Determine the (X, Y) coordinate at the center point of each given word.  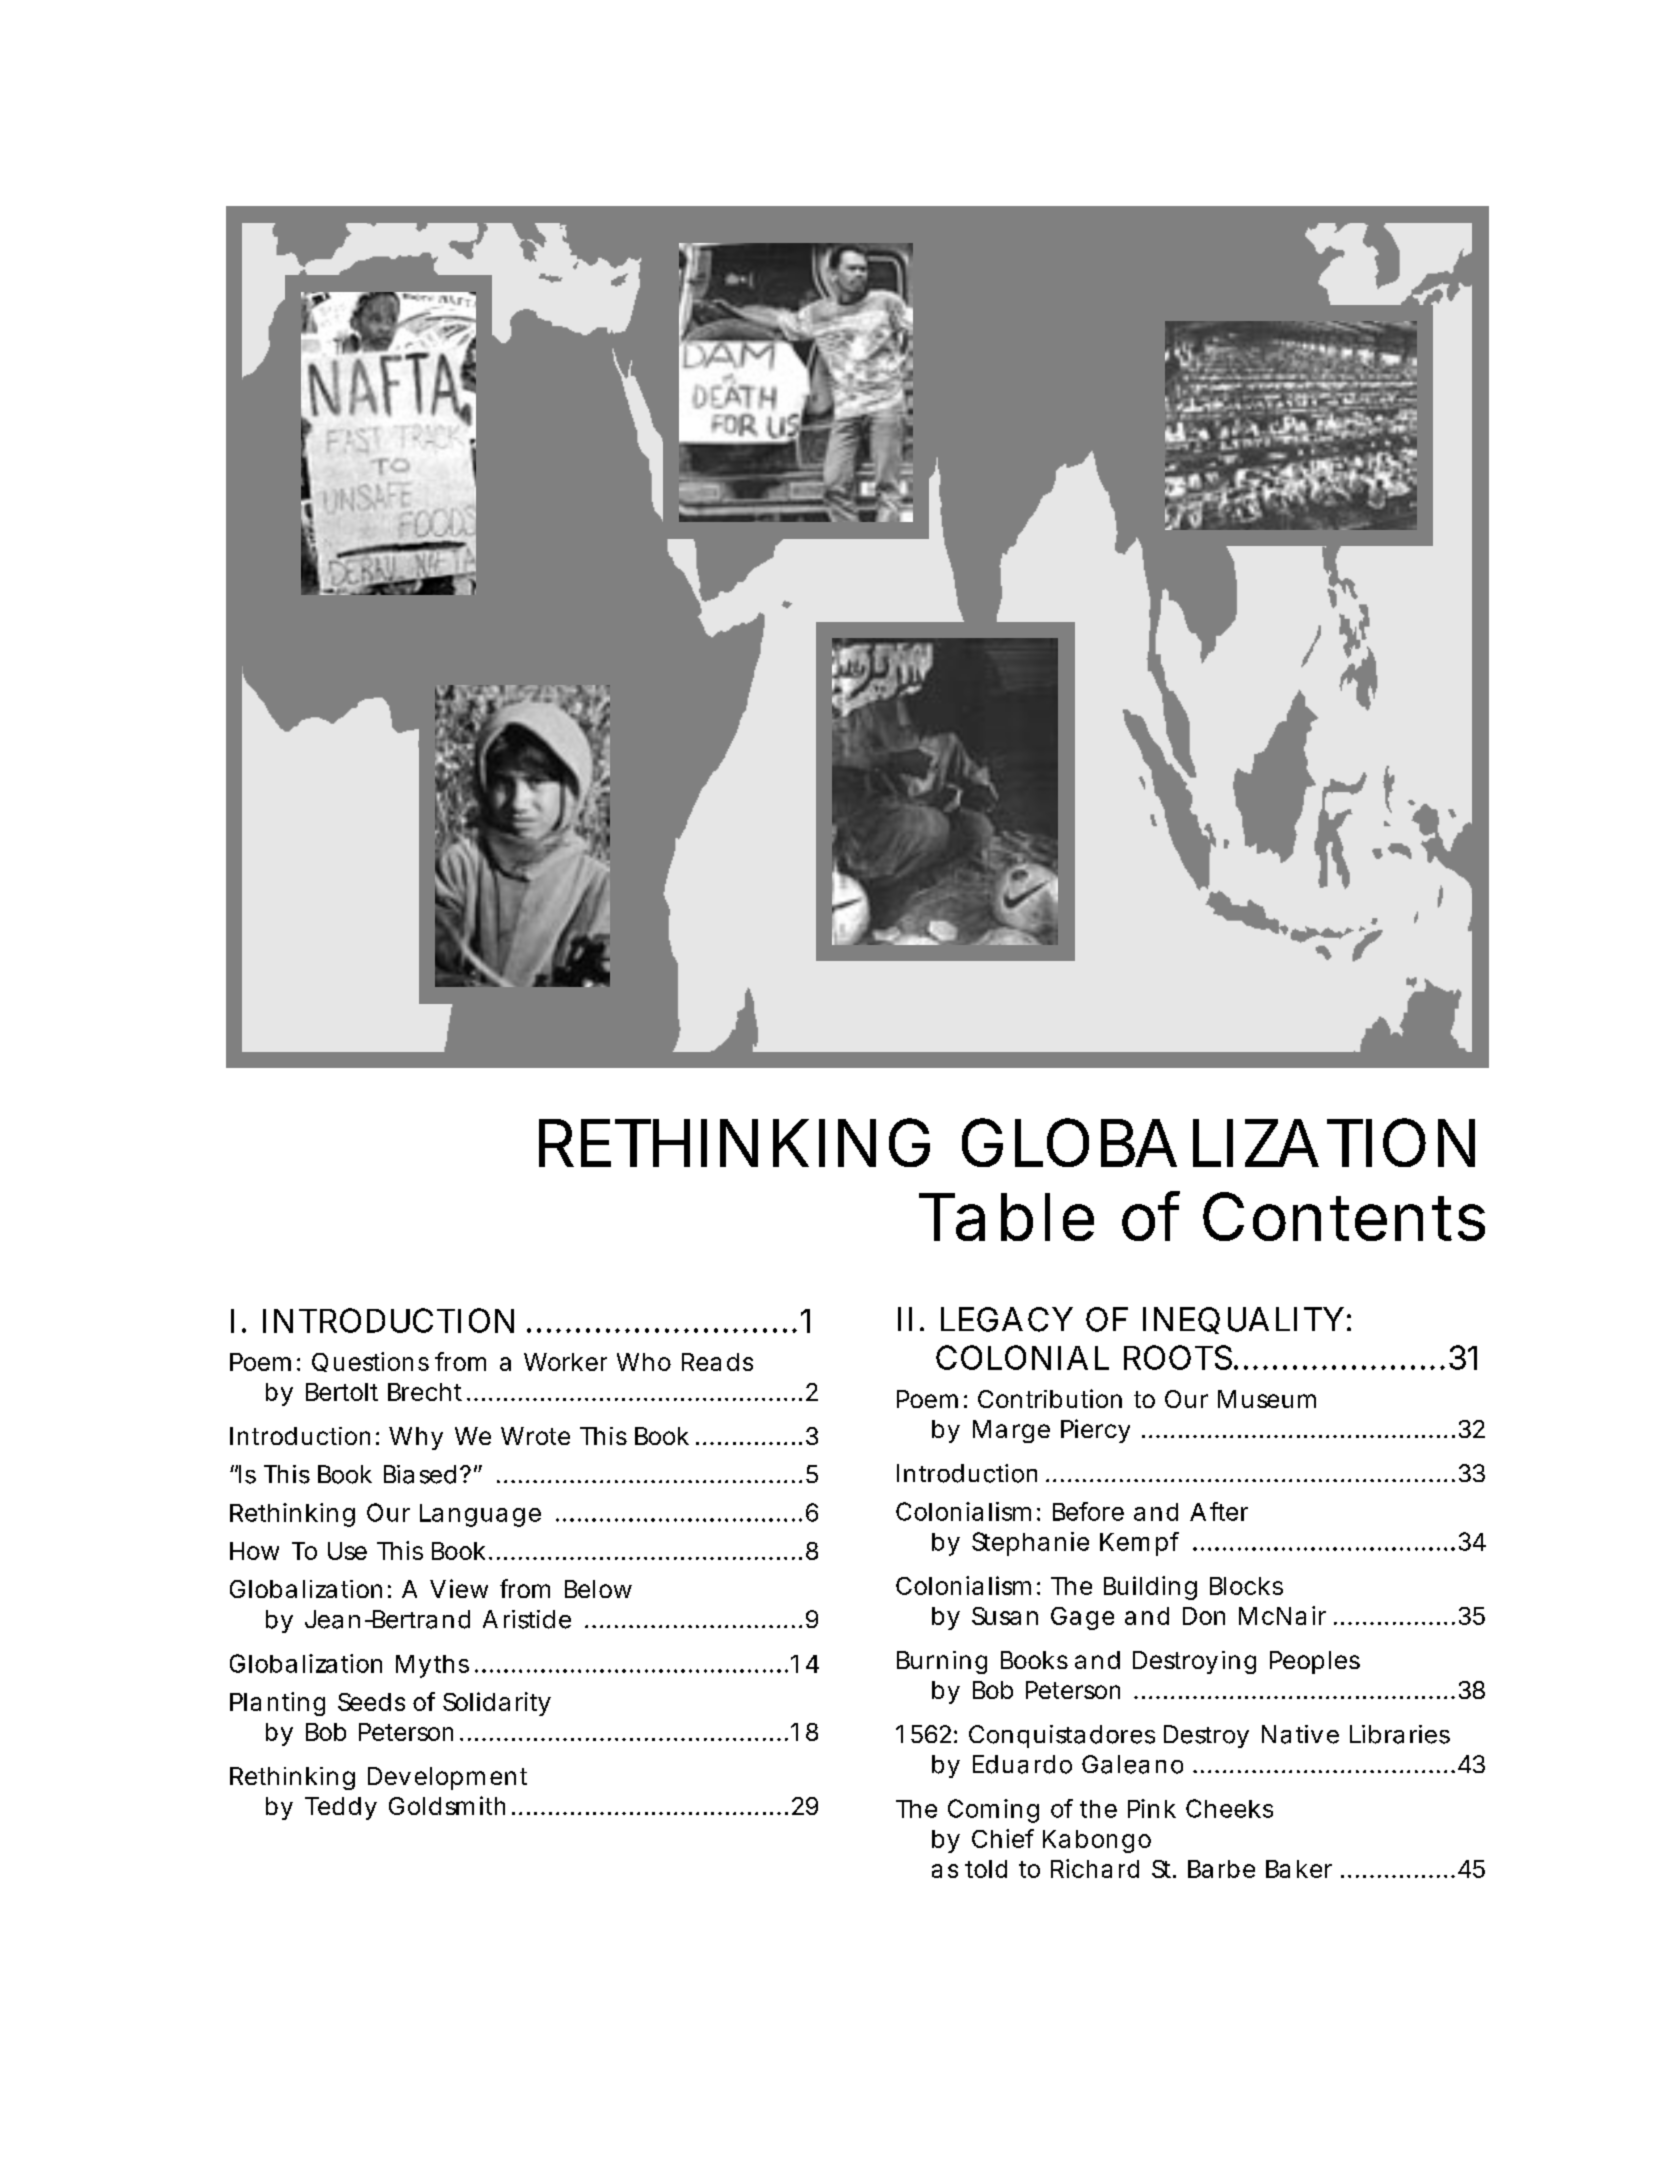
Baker (1299, 1869)
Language (480, 1515)
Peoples (1315, 1662)
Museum (1267, 1399)
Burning (942, 1662)
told (986, 1869)
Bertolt (342, 1392)
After (1219, 1511)
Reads (717, 1362)
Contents (1344, 1216)
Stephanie (1030, 1544)
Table (1006, 1217)
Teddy (341, 1808)
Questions (370, 1362)
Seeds (371, 1702)
